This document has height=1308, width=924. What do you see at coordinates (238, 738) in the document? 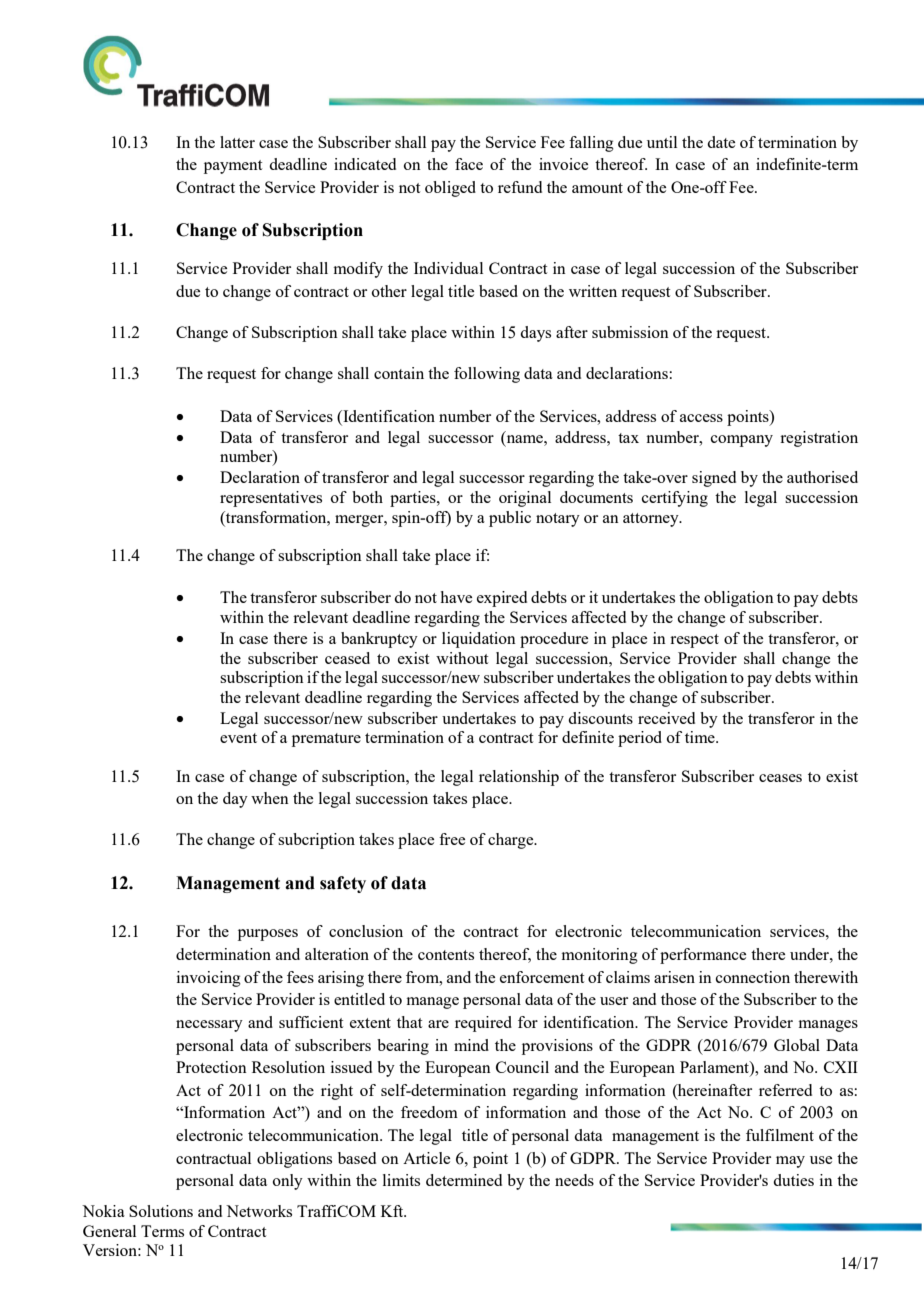
I see `event` at bounding box center [238, 738].
